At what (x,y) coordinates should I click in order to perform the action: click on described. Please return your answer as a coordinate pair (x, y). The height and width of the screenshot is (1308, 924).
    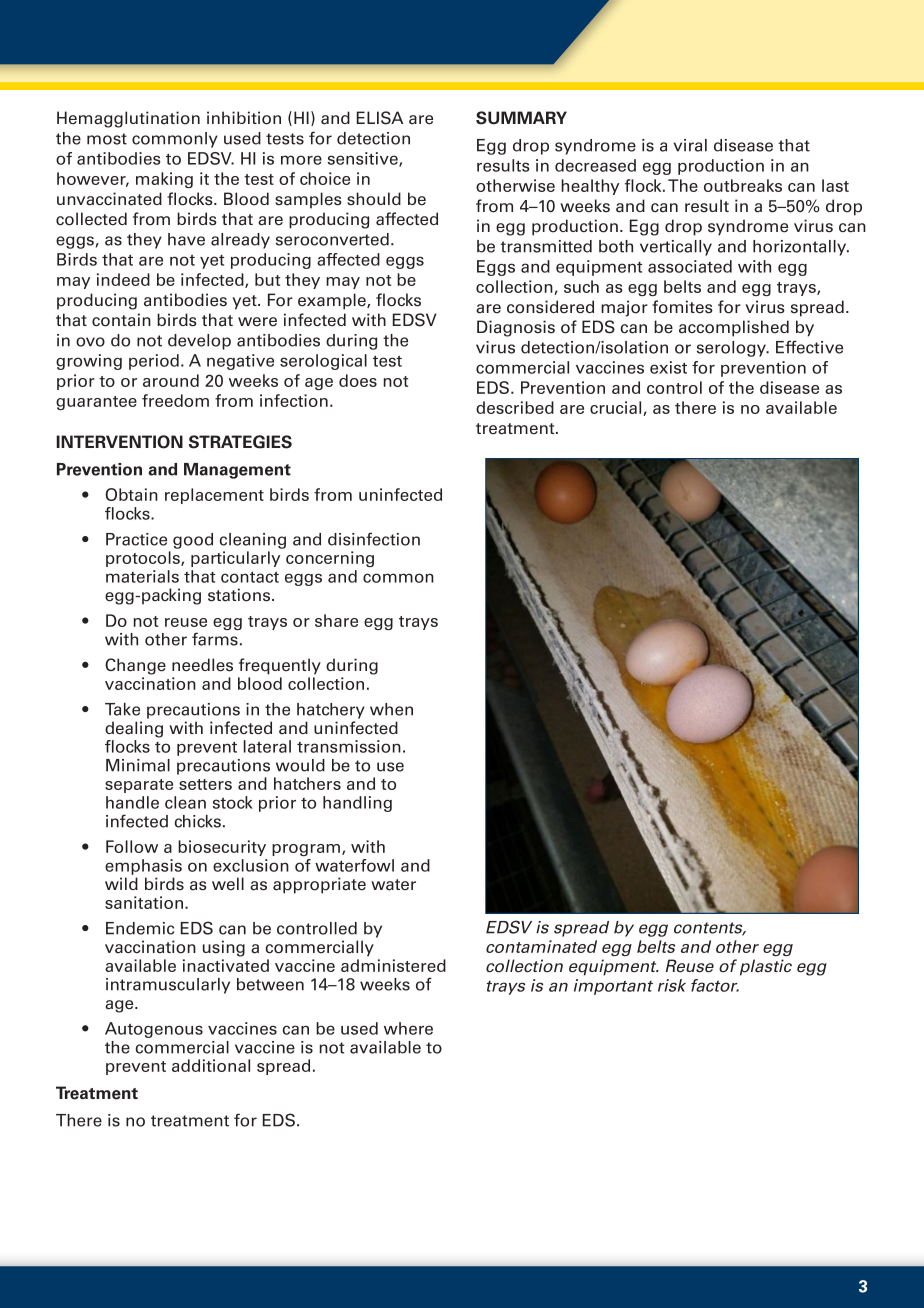
    Looking at the image, I should click on (515, 407).
